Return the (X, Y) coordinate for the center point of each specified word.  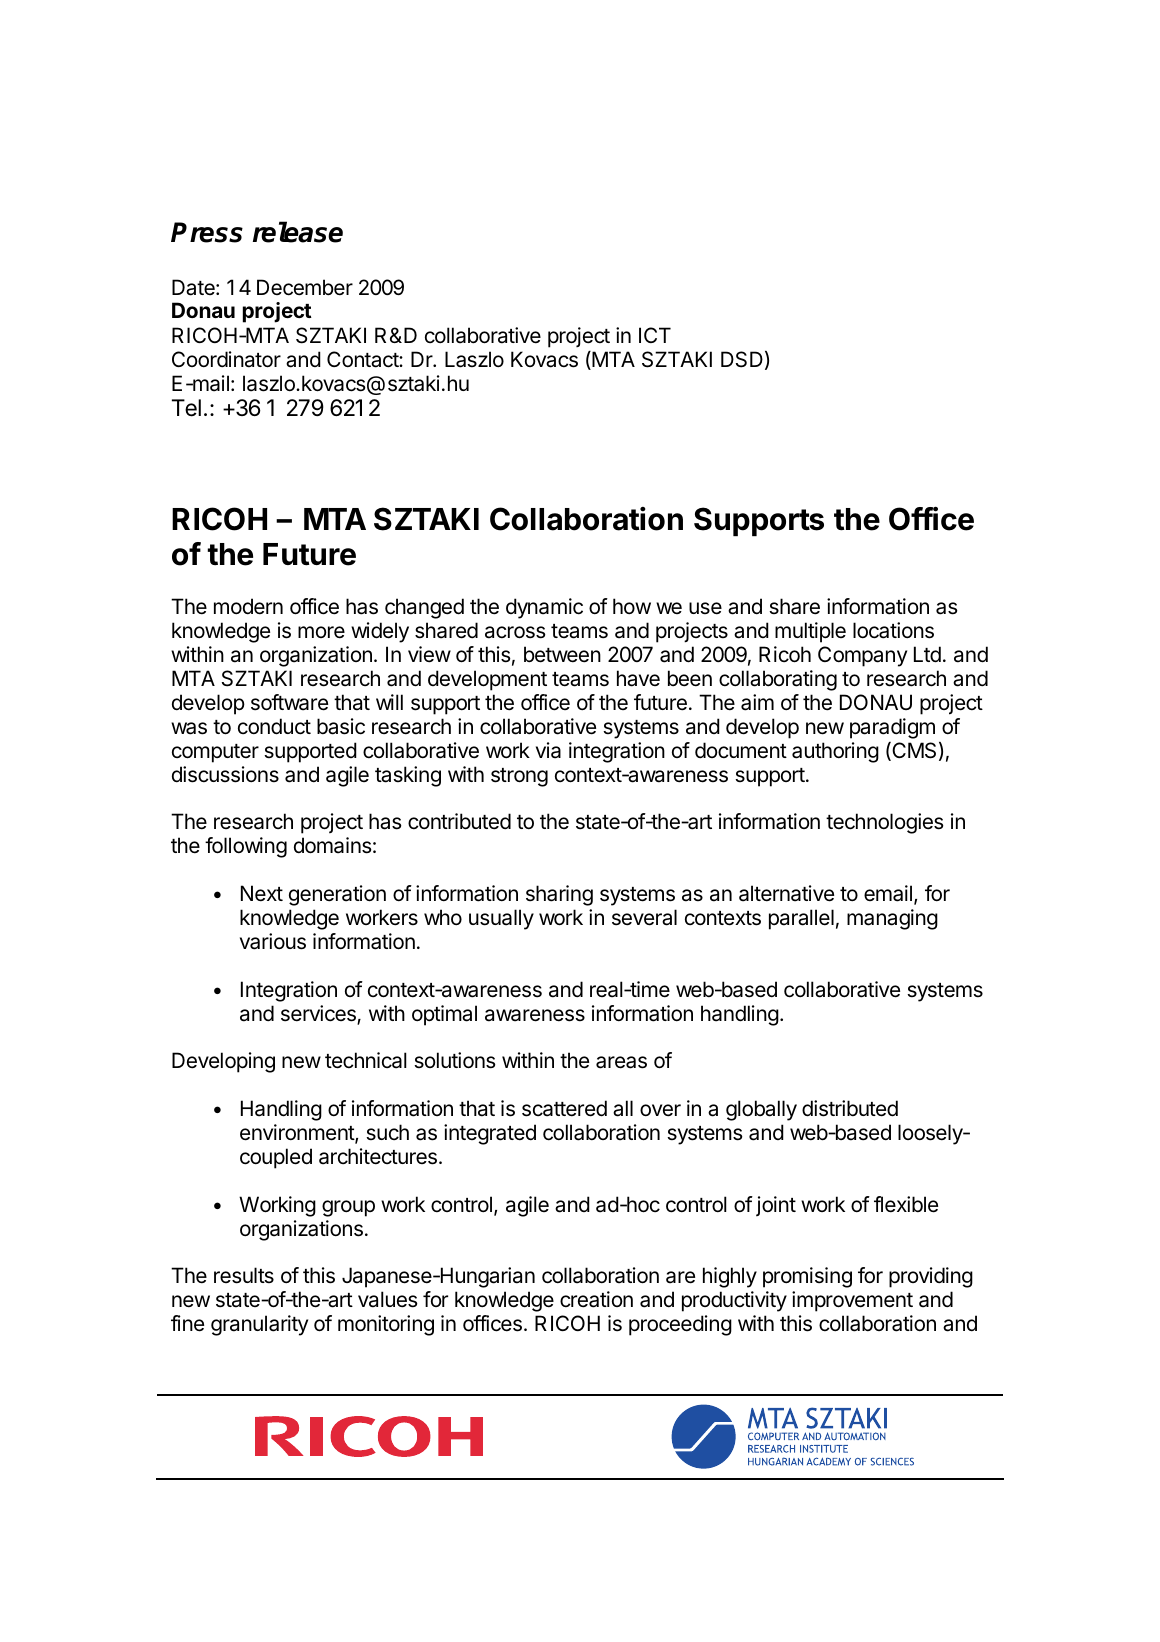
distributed (850, 1108)
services (319, 1015)
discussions (225, 774)
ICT (655, 335)
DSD (742, 359)
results (244, 1275)
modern (248, 606)
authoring (835, 752)
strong (519, 777)
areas (621, 1062)
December (305, 287)
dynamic (544, 608)
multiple (810, 632)
